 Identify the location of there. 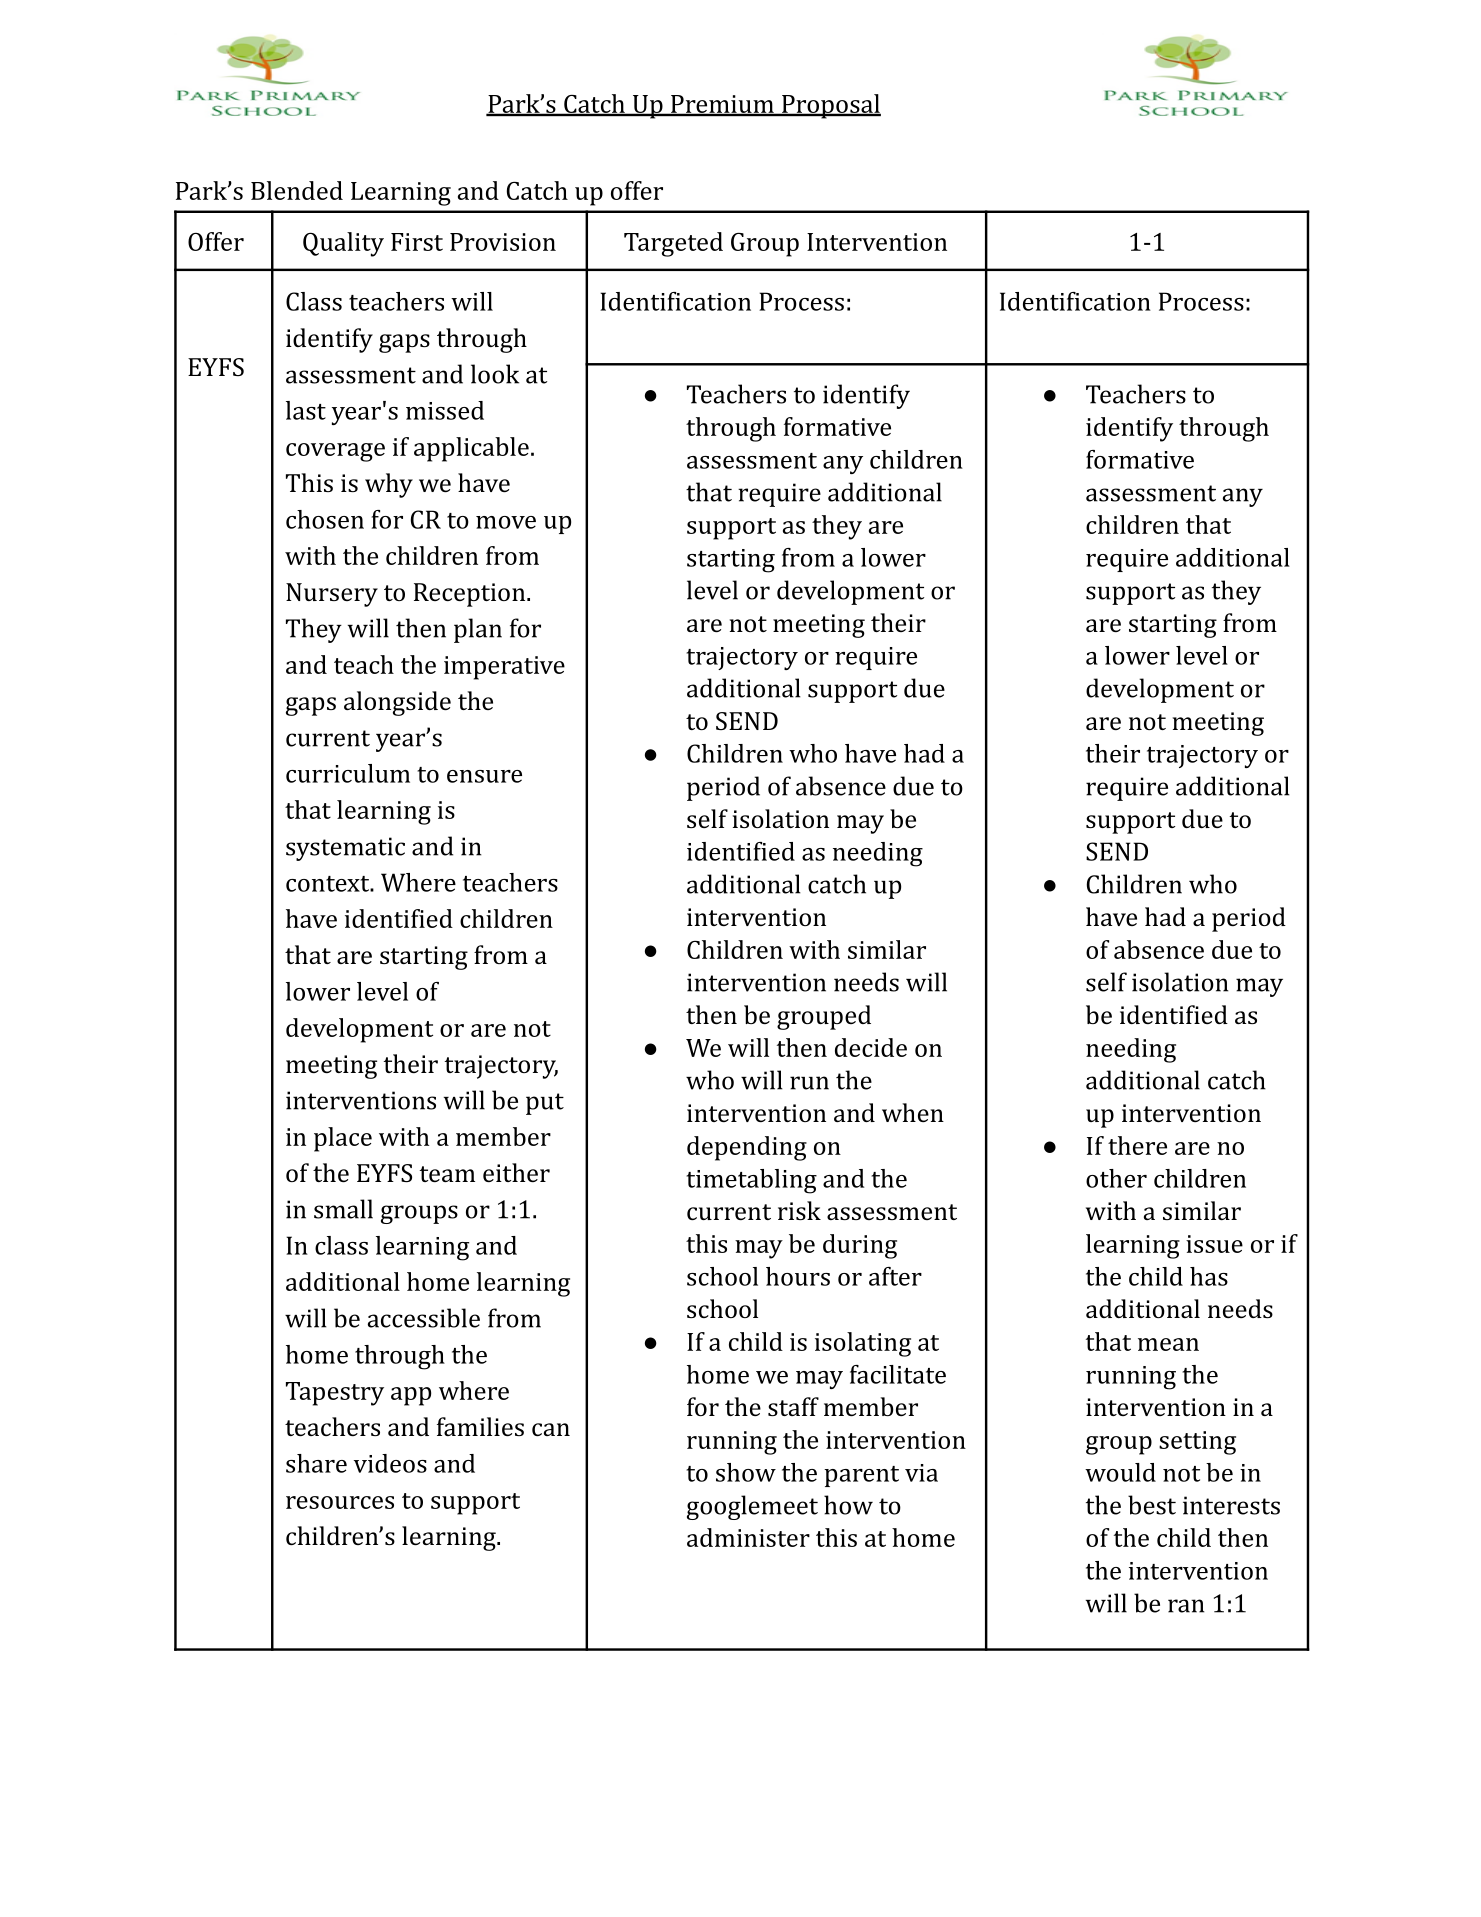
(1137, 1145).
